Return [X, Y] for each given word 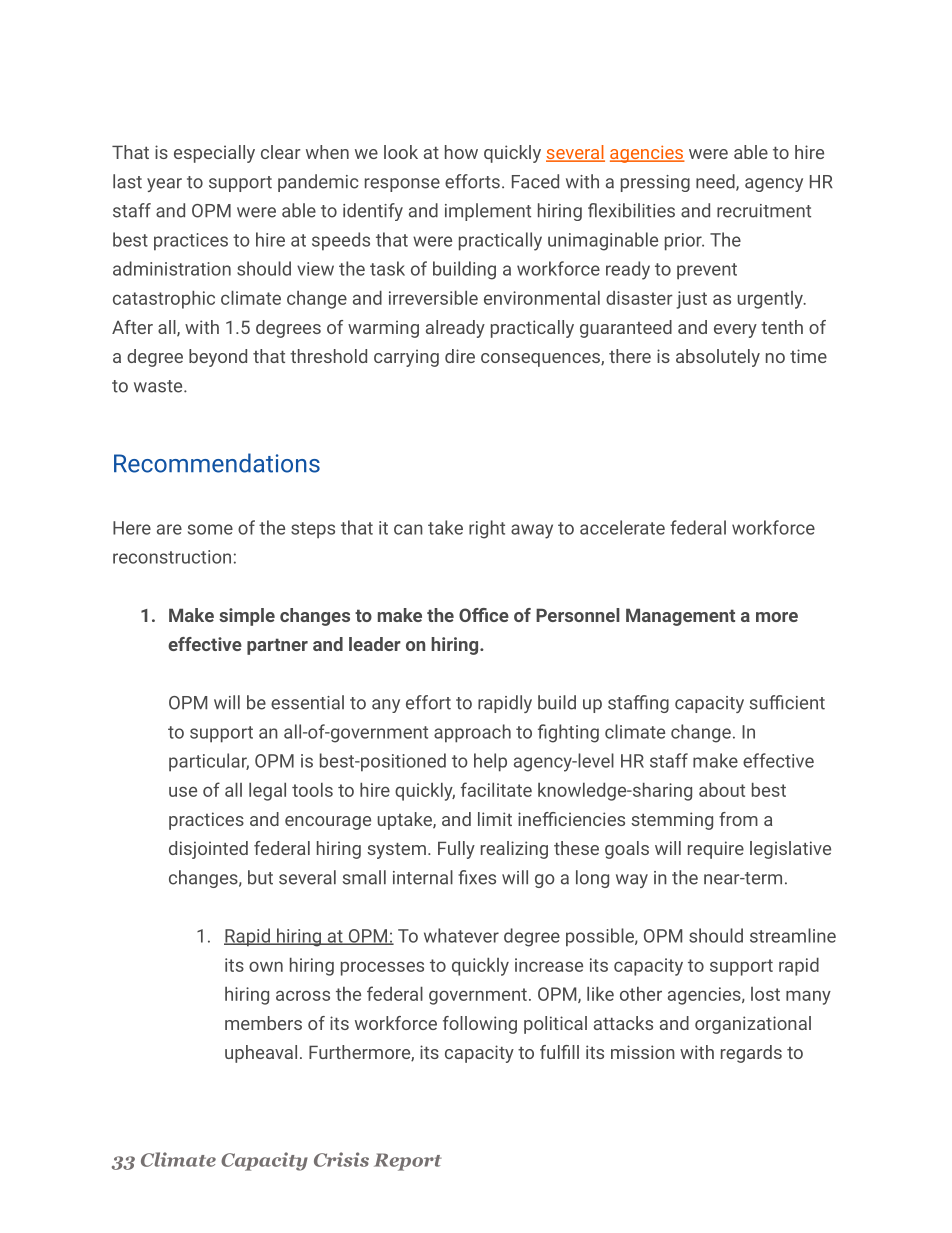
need [716, 182]
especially [214, 154]
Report [408, 1162]
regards [751, 1054]
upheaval [261, 1054]
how [461, 152]
